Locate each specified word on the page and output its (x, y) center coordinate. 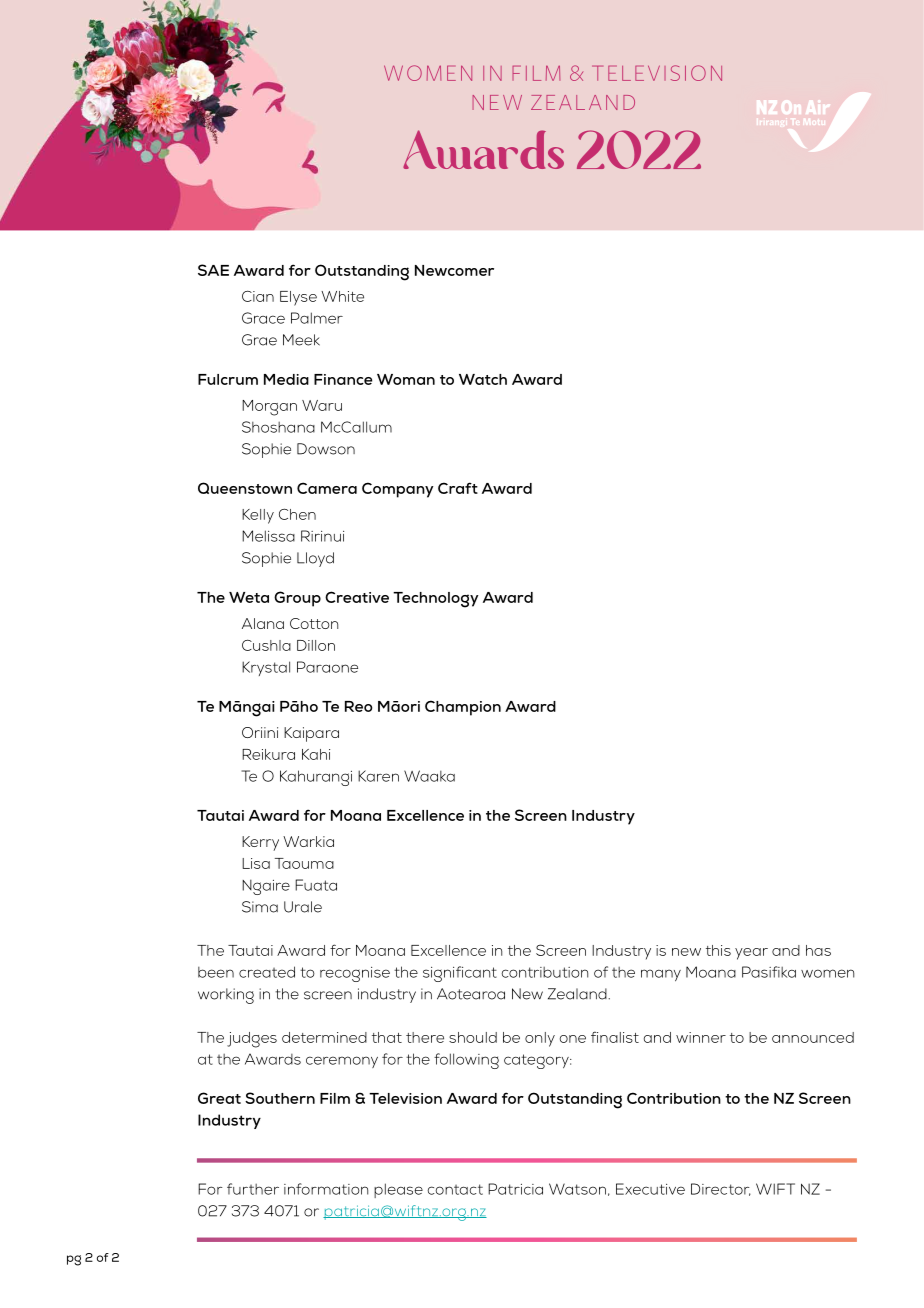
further (253, 1189)
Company (397, 490)
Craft (458, 488)
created (267, 972)
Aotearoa (471, 994)
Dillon (316, 645)
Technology (435, 600)
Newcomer (454, 270)
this (718, 950)
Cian (258, 296)
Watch (483, 379)
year (751, 954)
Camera (327, 488)
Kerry (260, 843)
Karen (378, 776)
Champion (463, 708)
